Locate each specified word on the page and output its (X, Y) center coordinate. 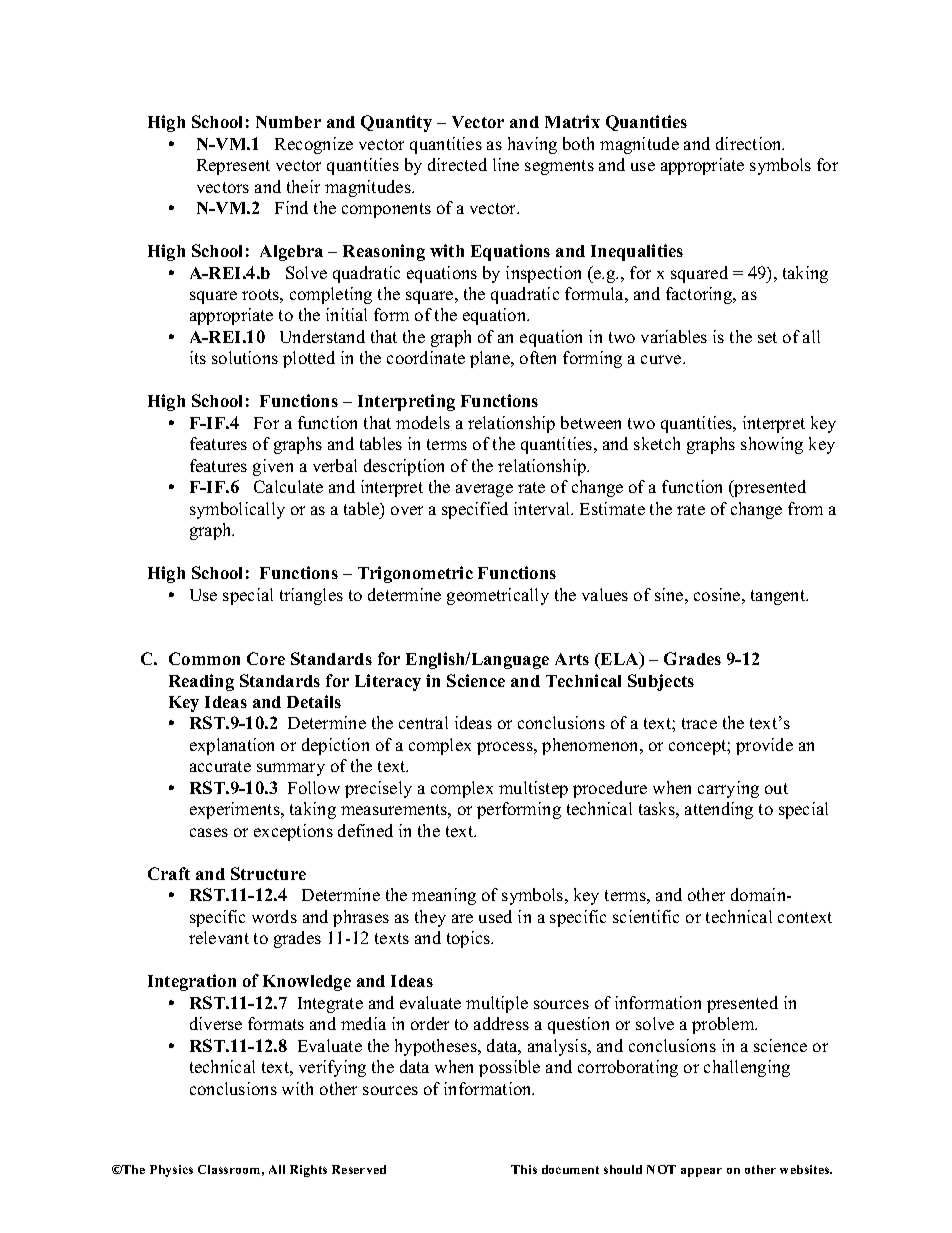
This (524, 1169)
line (506, 164)
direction (750, 143)
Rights (308, 1171)
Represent (233, 167)
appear (701, 1172)
